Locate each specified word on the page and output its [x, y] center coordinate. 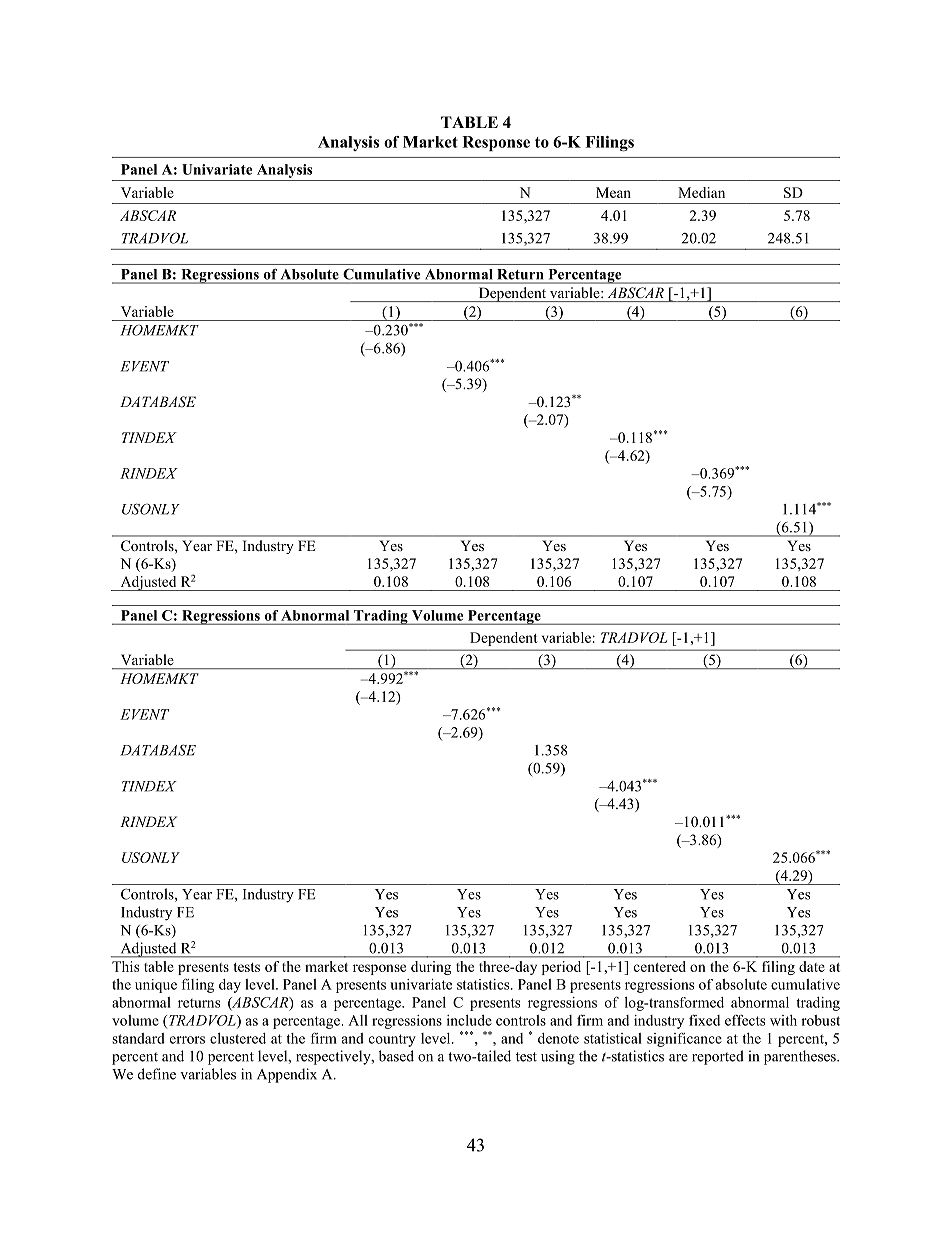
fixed [704, 1020]
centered [660, 966]
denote [558, 1038]
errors [187, 1040]
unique [156, 986]
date [812, 966]
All [358, 1020]
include [469, 1020]
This [125, 966]
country [392, 1040]
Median [701, 192]
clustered [238, 1038]
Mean [613, 192]
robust [820, 1020]
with [783, 1020]
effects [745, 1020]
